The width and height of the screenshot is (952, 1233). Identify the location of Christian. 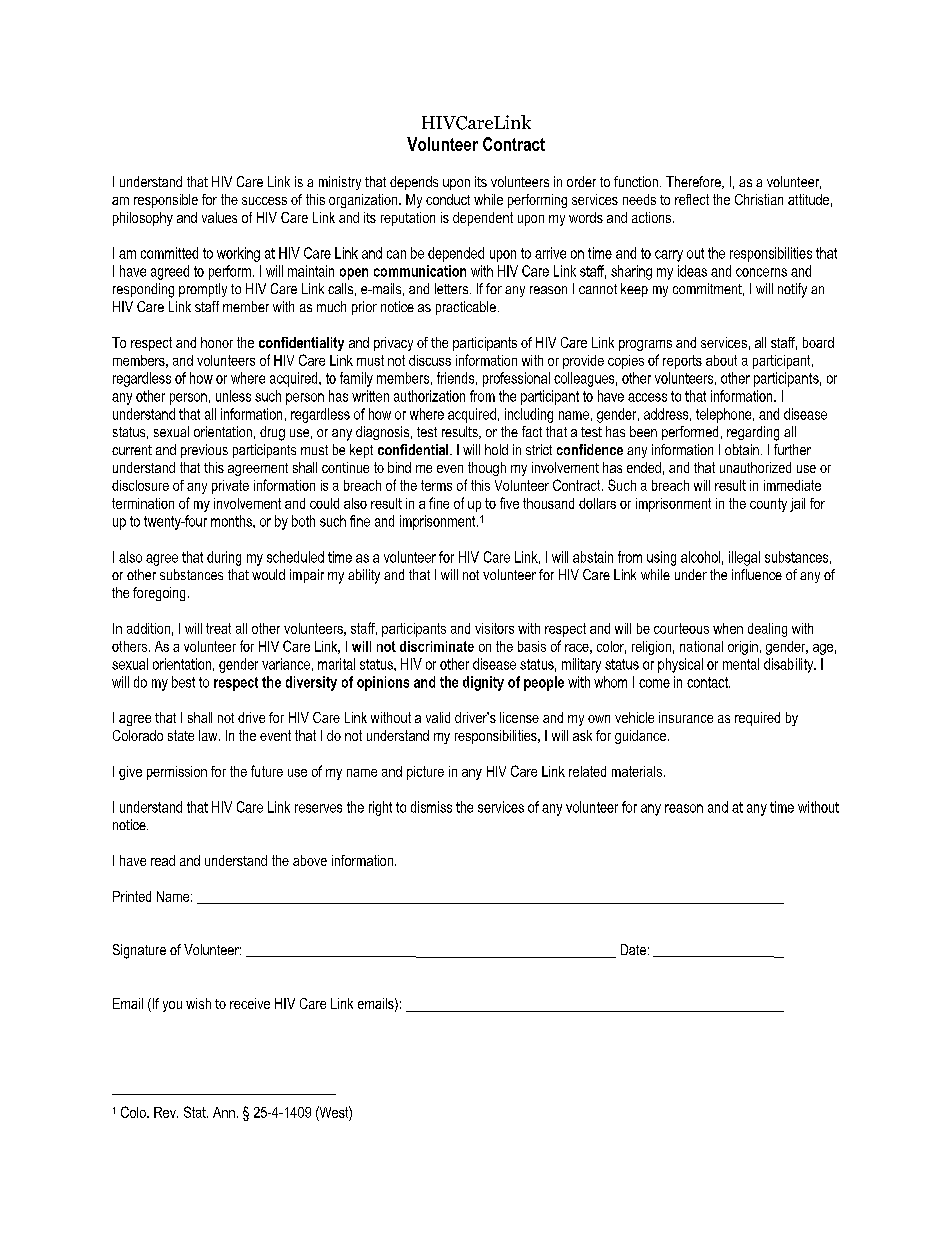
(759, 199).
